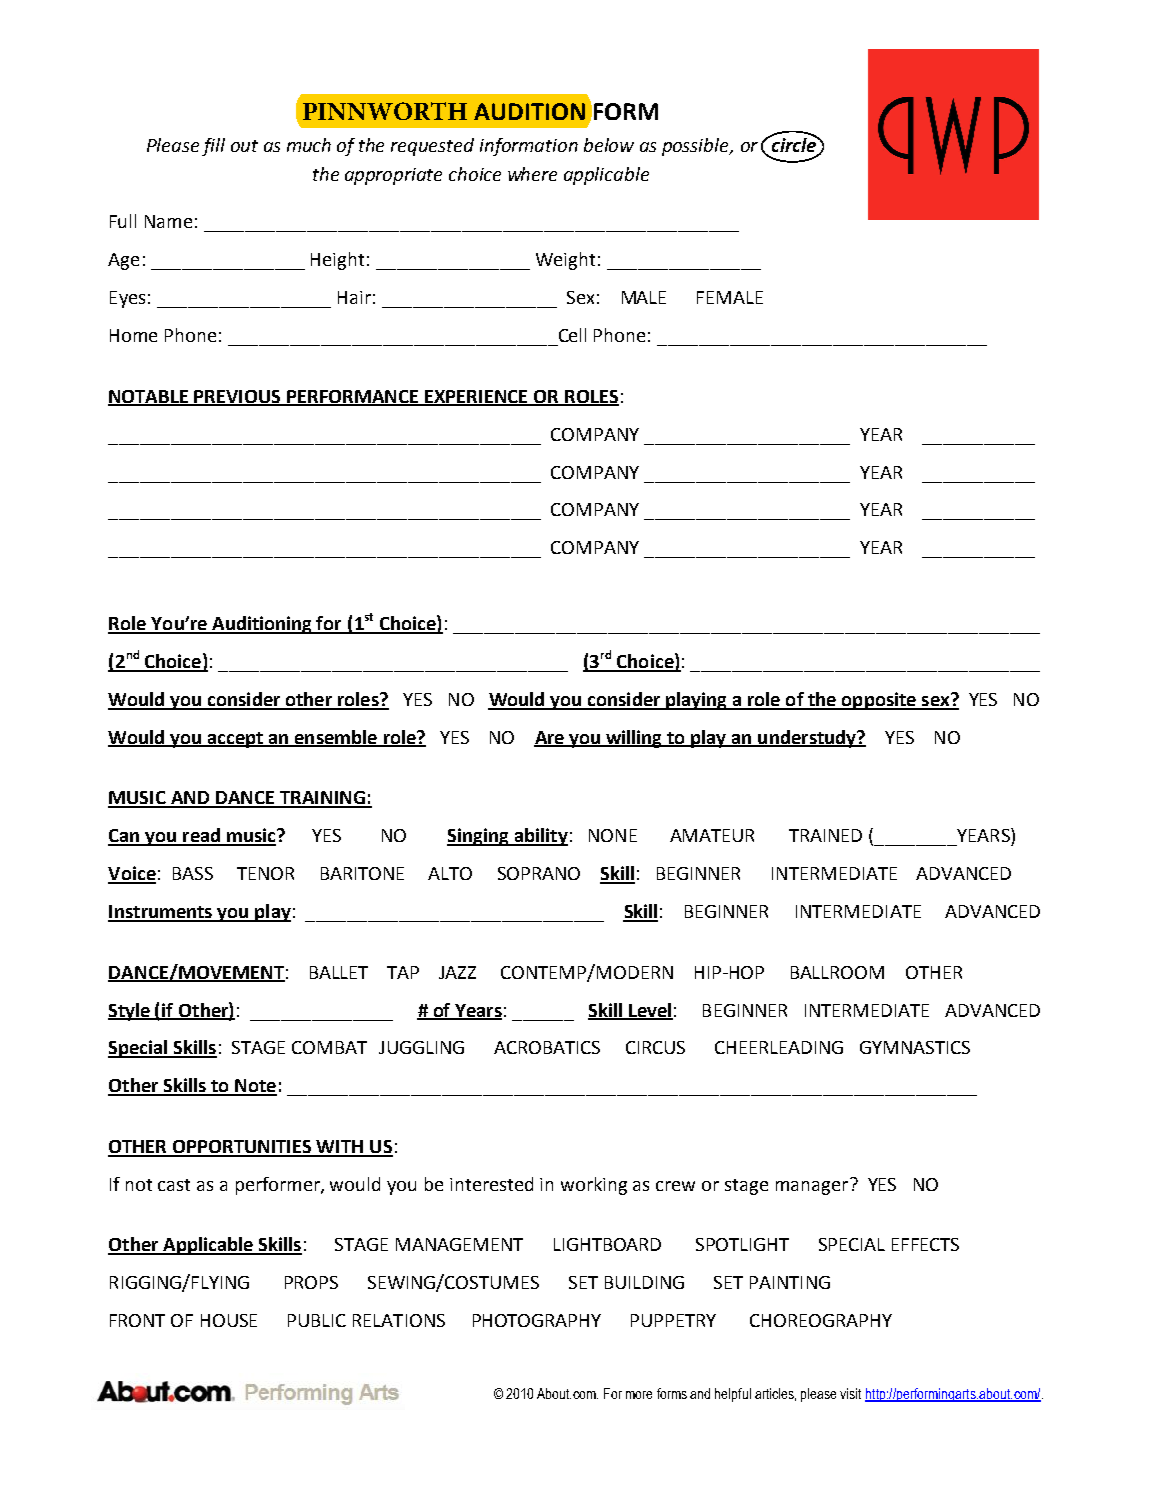 The image size is (1152, 1491). I want to click on PHOTOGRAPHY, so click(537, 1320).
